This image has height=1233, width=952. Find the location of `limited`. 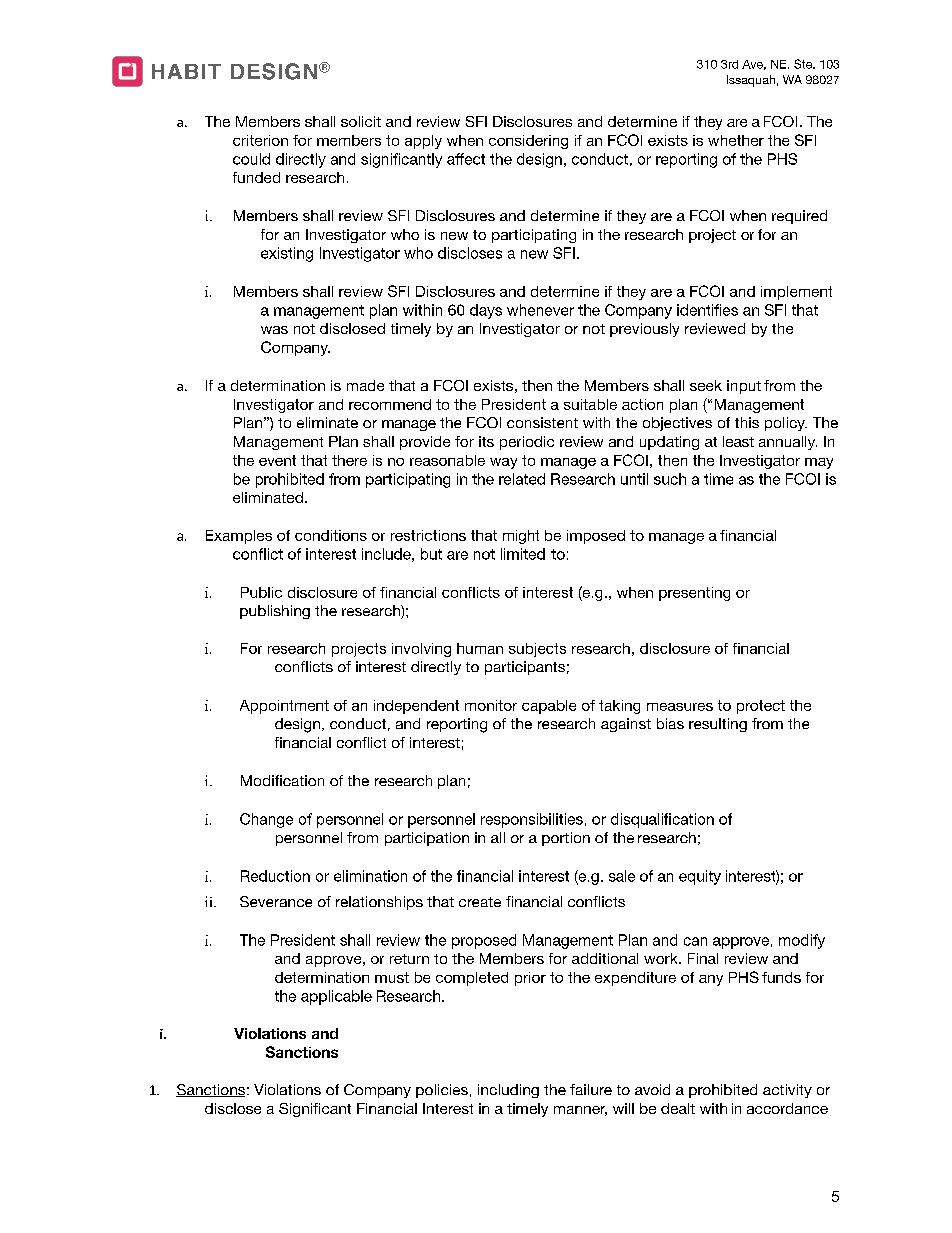

limited is located at coordinates (523, 554).
